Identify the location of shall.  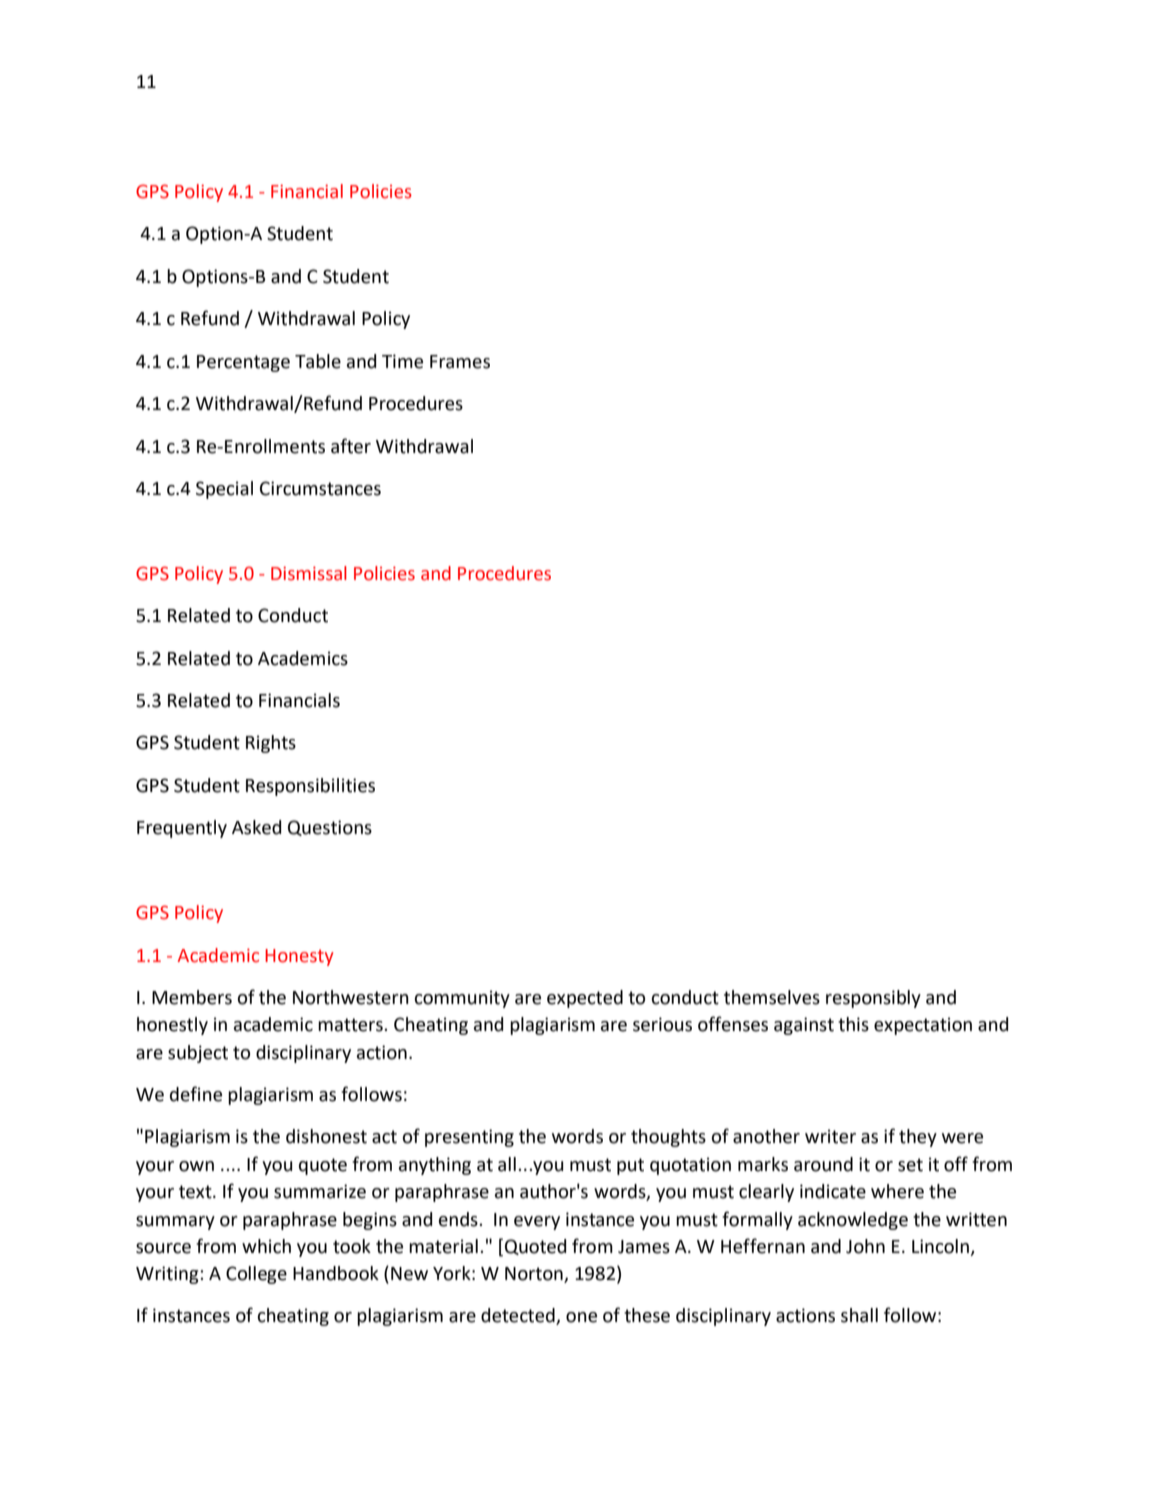
(859, 1315).
